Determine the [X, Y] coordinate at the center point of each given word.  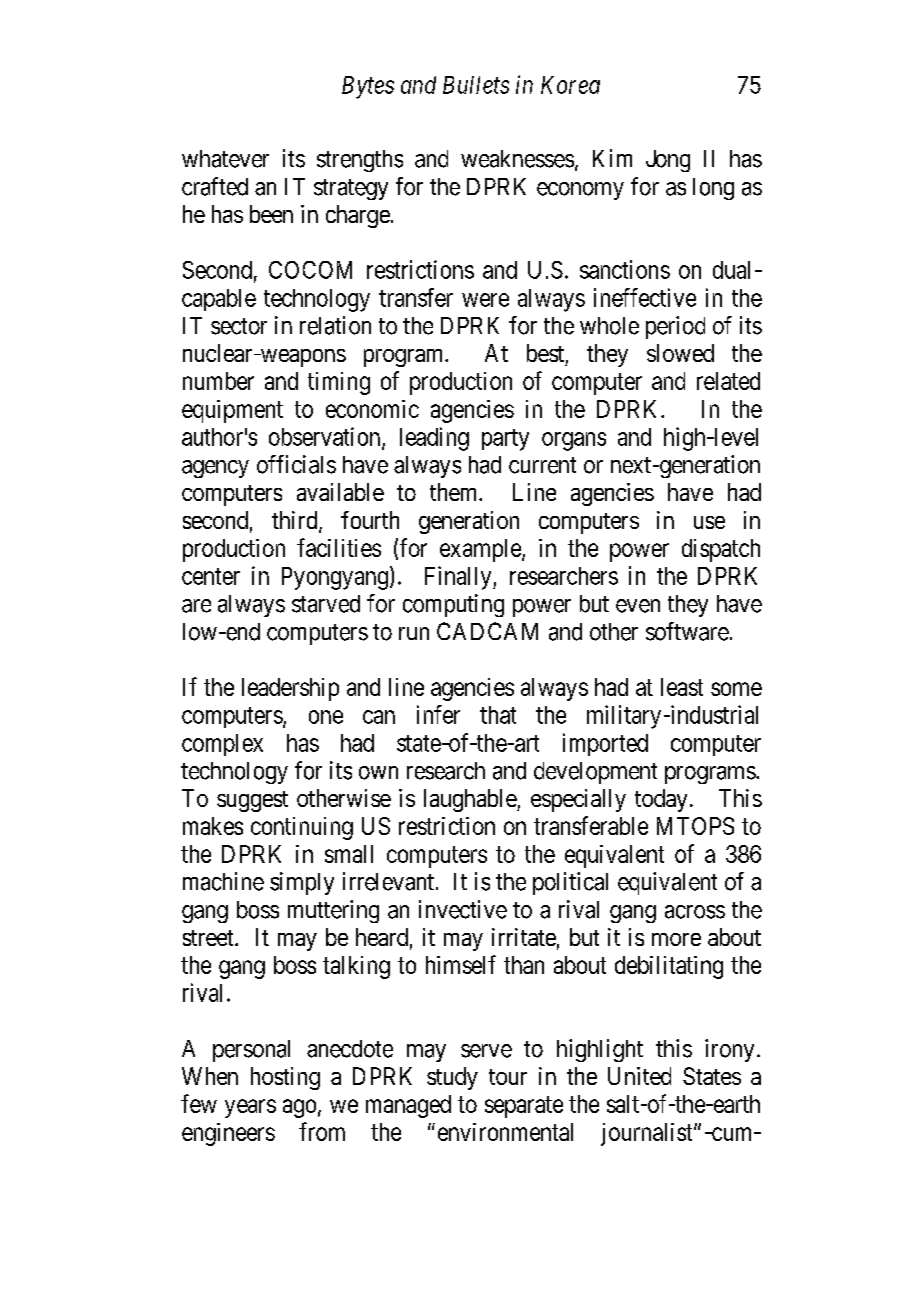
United [639, 1076]
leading [434, 439]
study [452, 1078]
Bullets [476, 85]
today [661, 800]
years [250, 1108]
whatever [225, 159]
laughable [471, 800]
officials [296, 464]
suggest [252, 801]
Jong [668, 161]
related [728, 381]
